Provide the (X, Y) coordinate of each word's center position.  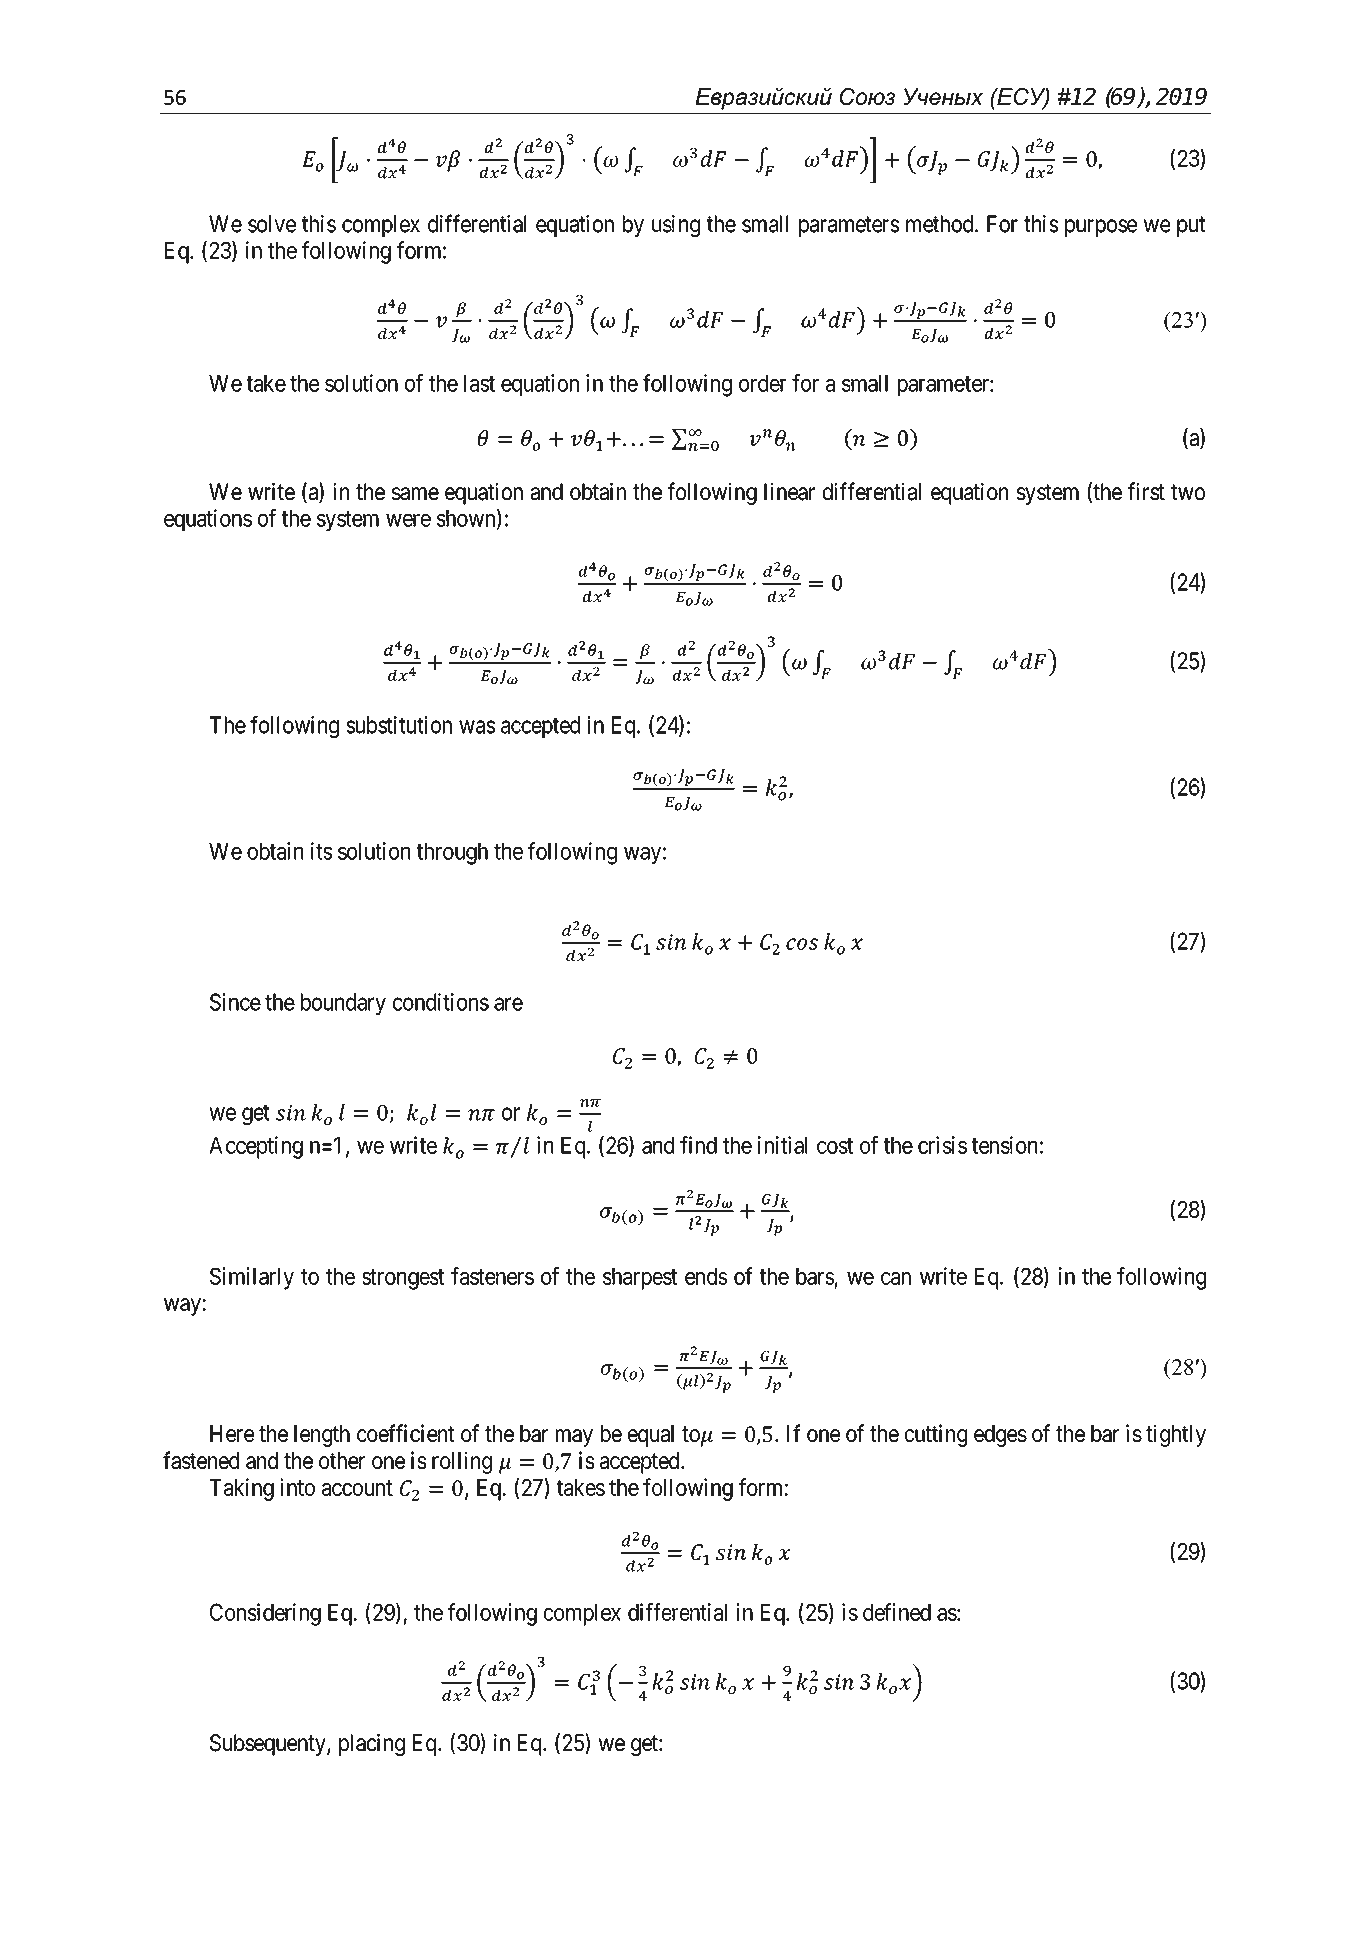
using (676, 226)
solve (272, 224)
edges (1000, 1436)
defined (897, 1612)
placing (372, 1745)
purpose (1101, 228)
